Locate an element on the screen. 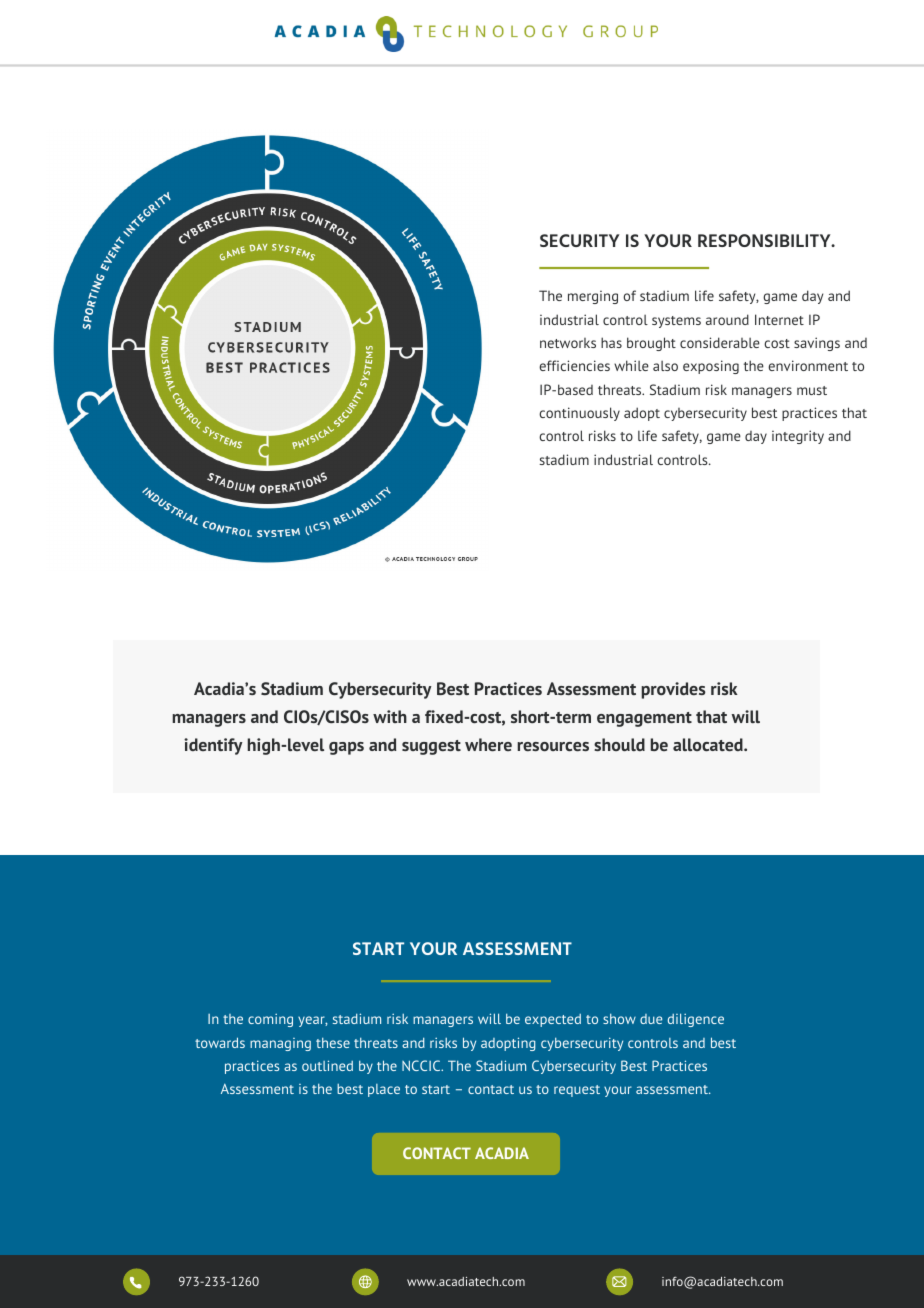 This screenshot has height=1308, width=924. around is located at coordinates (727, 319).
